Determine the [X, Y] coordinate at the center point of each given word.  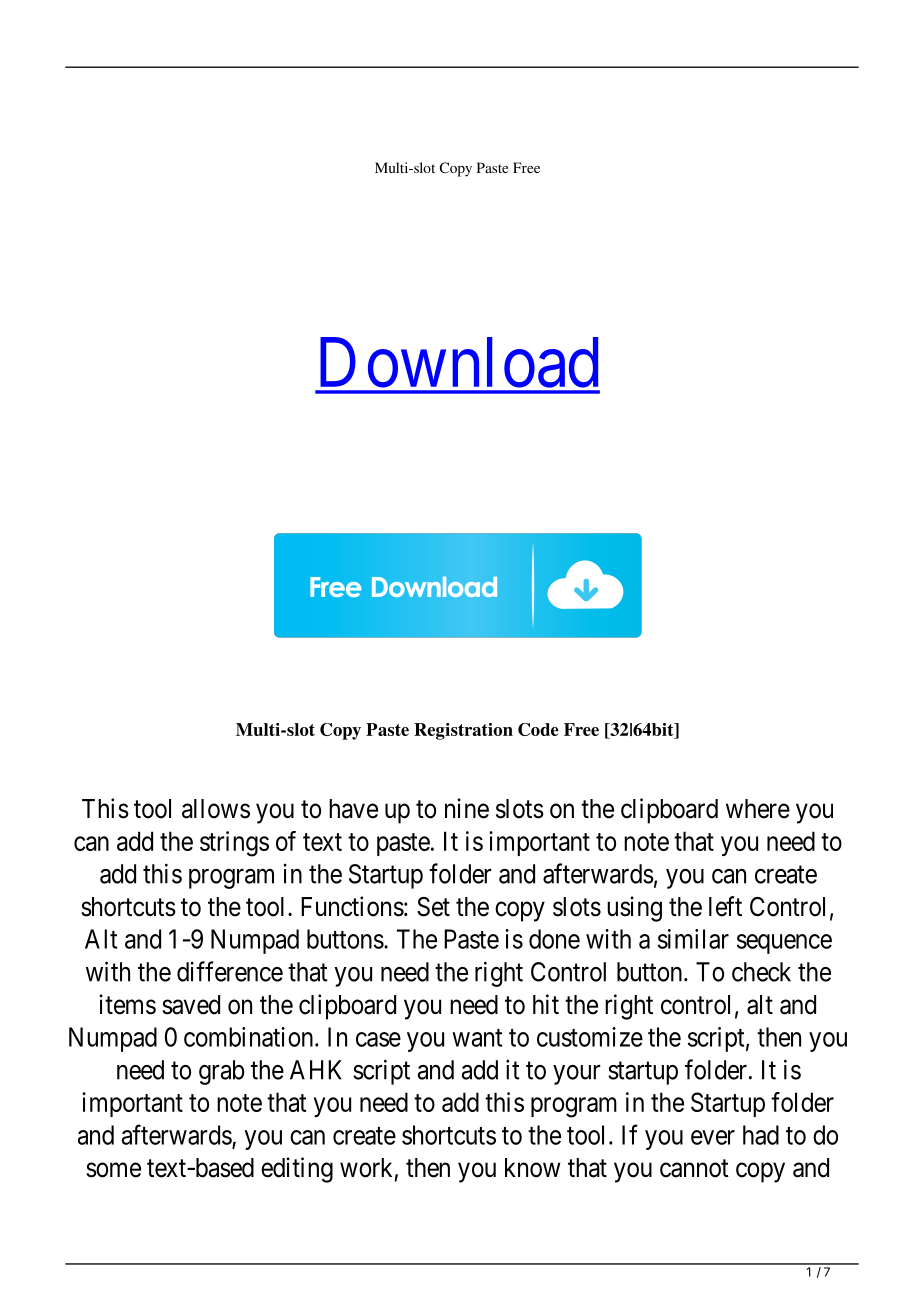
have [353, 809]
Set [433, 907]
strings [234, 844]
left [725, 906]
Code [538, 729]
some [113, 1170]
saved [191, 1005]
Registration [463, 731]
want [477, 1038]
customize [590, 1037]
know [533, 1168]
